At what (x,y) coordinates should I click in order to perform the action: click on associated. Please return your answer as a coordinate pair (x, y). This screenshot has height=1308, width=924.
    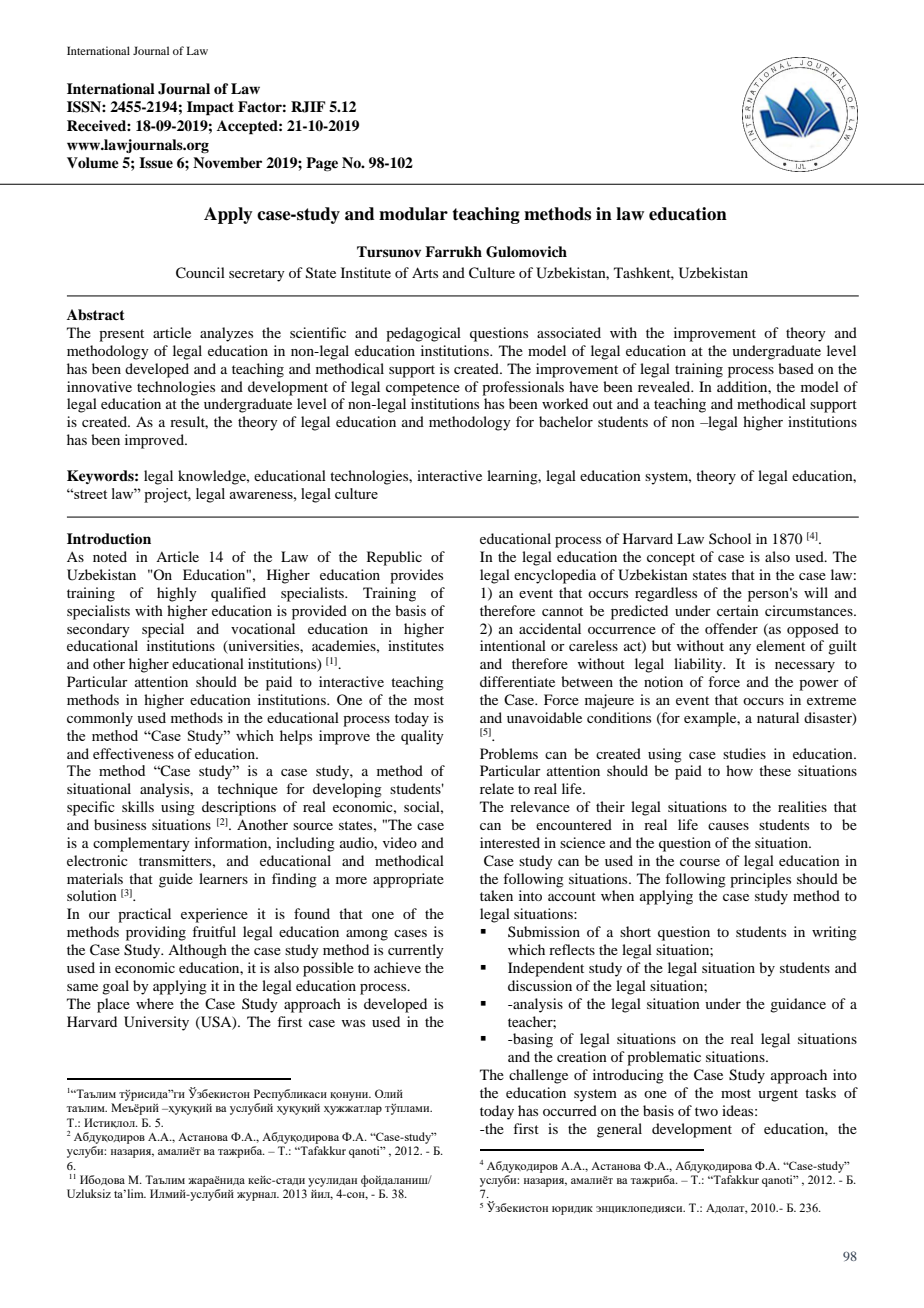
    Looking at the image, I should click on (569, 332).
